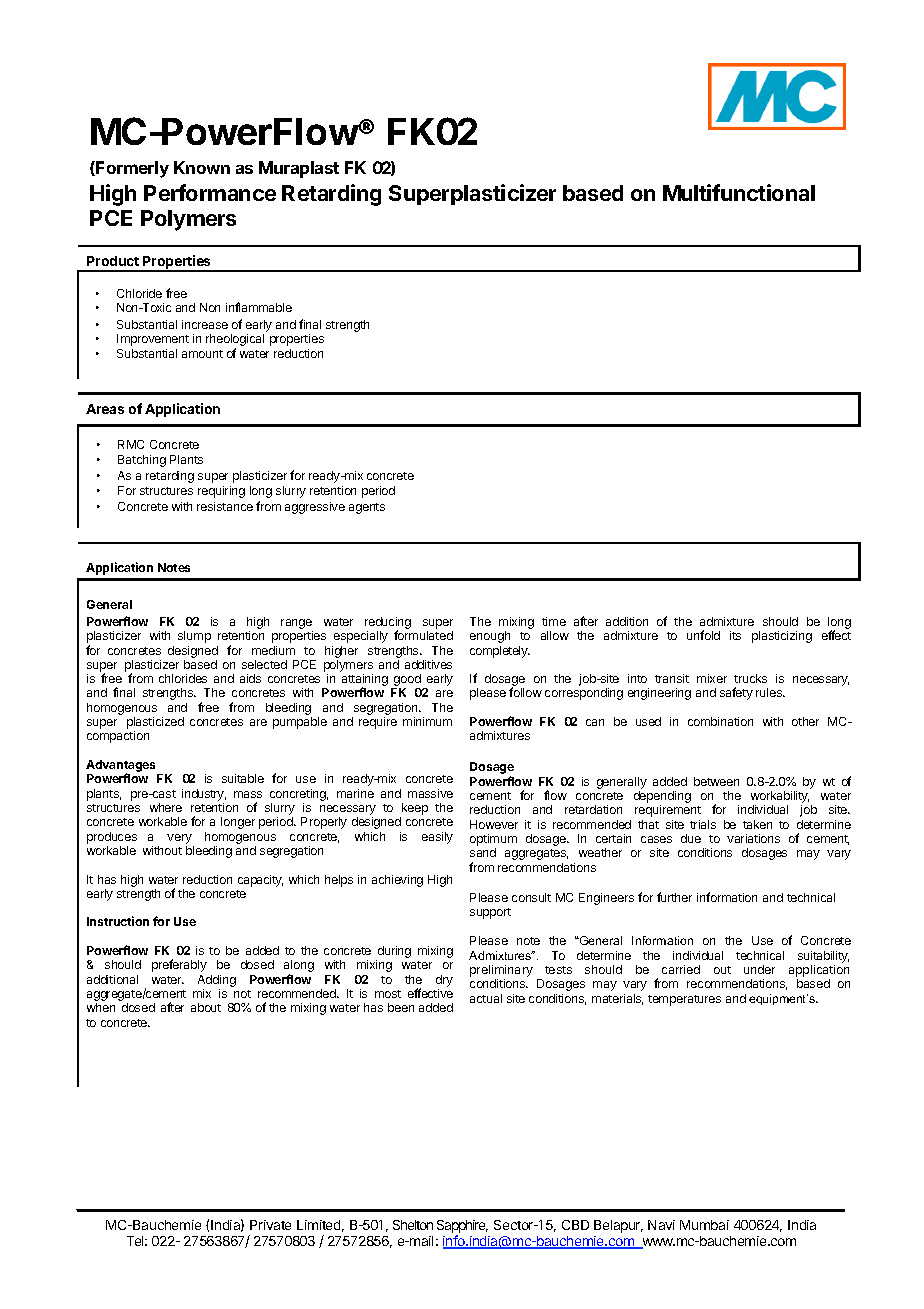  I want to click on very, so click(179, 839).
